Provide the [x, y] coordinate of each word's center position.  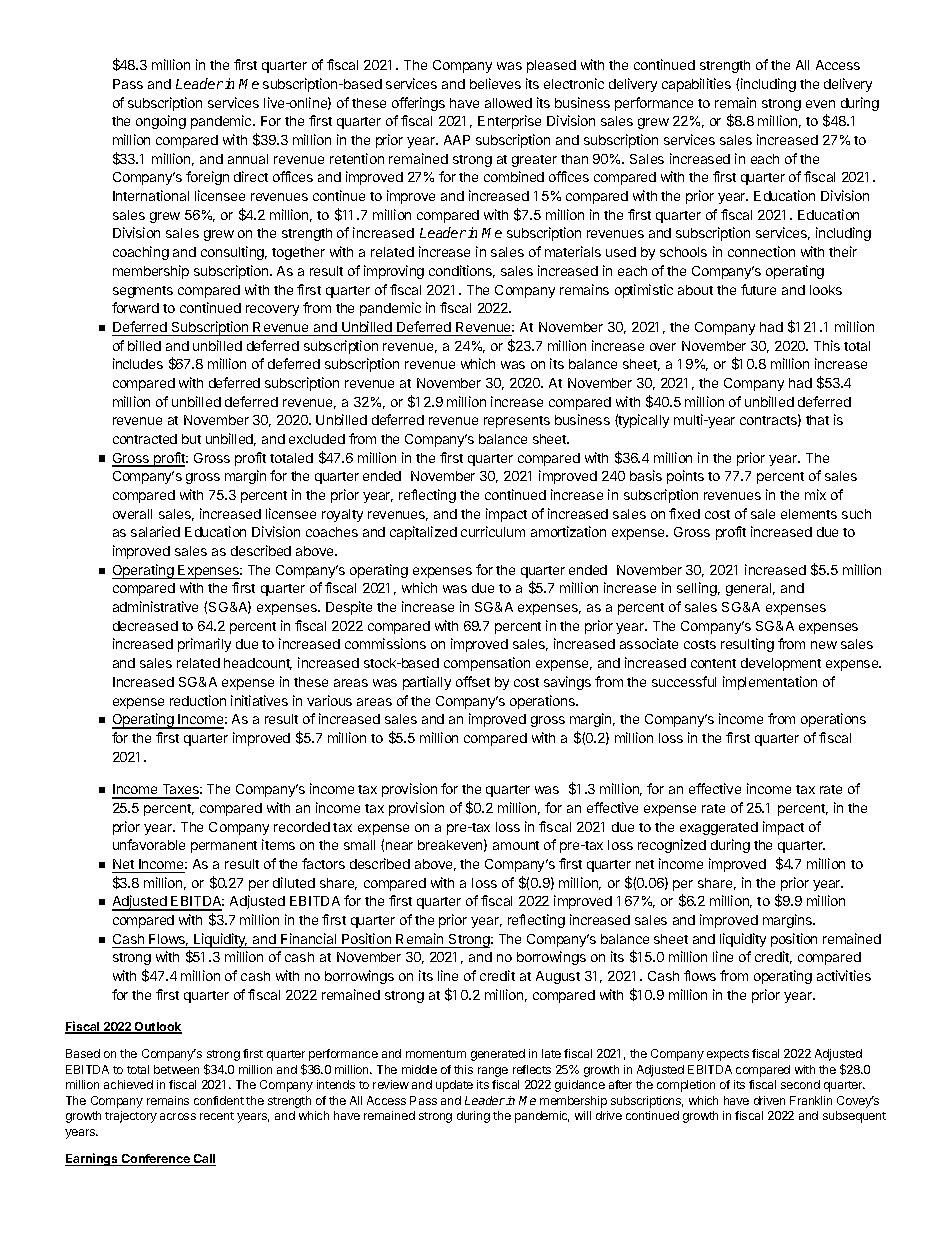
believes [495, 83]
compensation [487, 664]
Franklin [811, 1100]
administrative [155, 606]
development [781, 664]
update [454, 1086]
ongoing [161, 122]
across [178, 1116]
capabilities [696, 85]
